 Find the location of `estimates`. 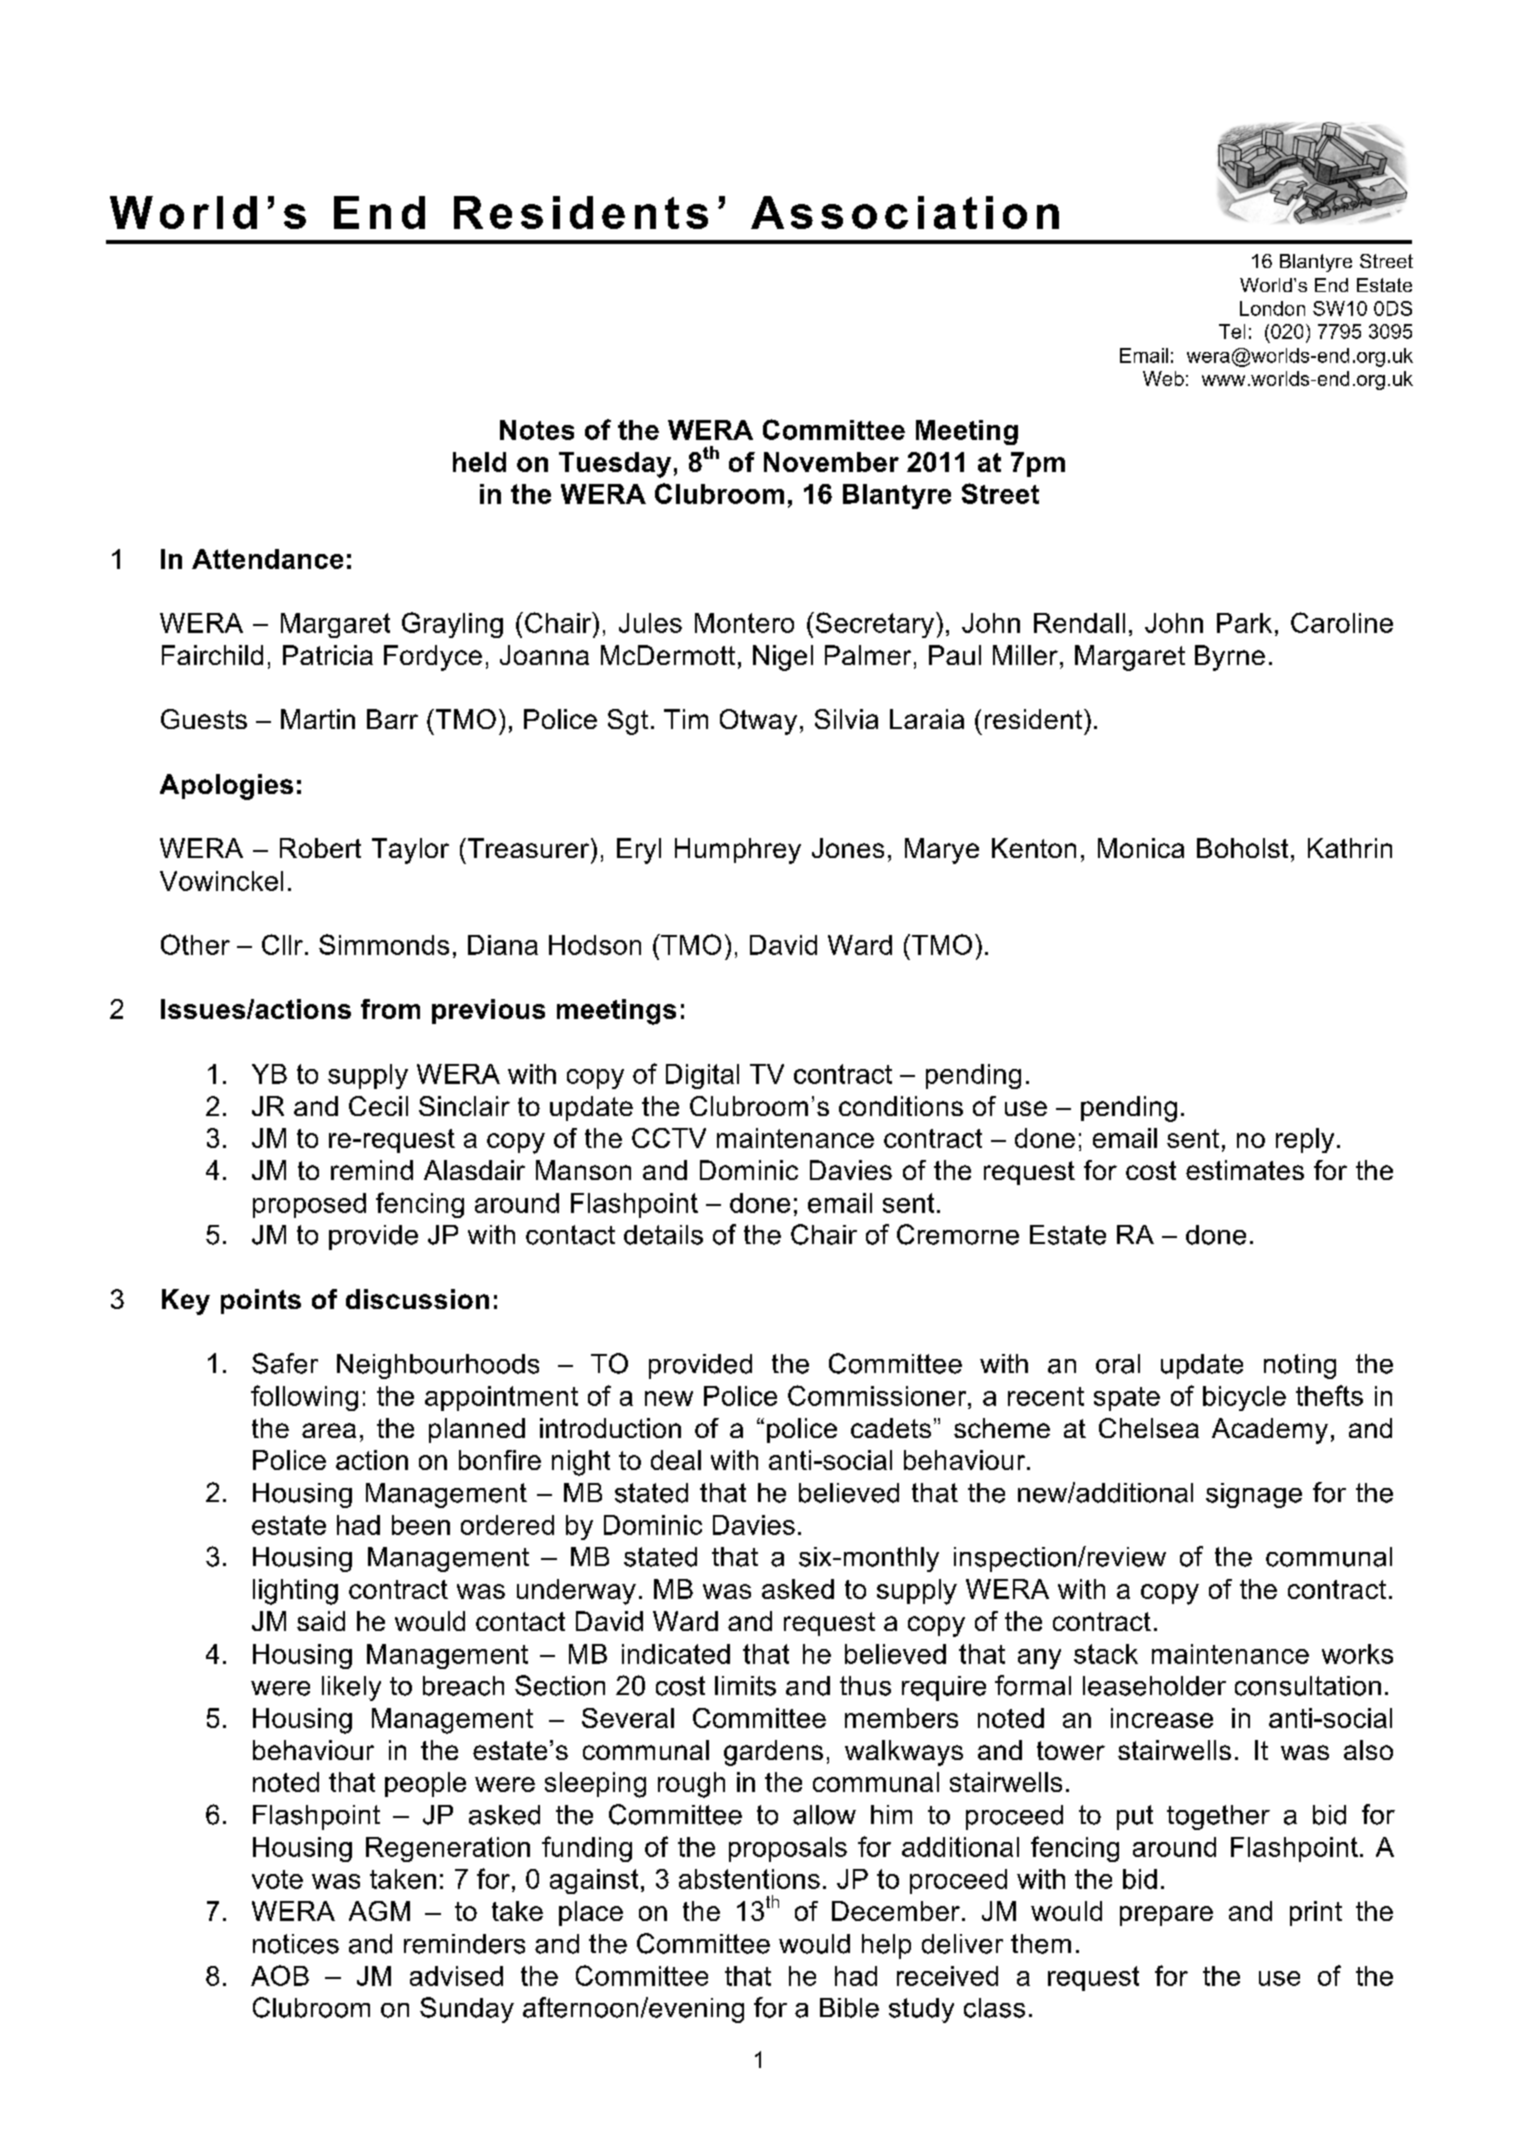

estimates is located at coordinates (1245, 1170).
